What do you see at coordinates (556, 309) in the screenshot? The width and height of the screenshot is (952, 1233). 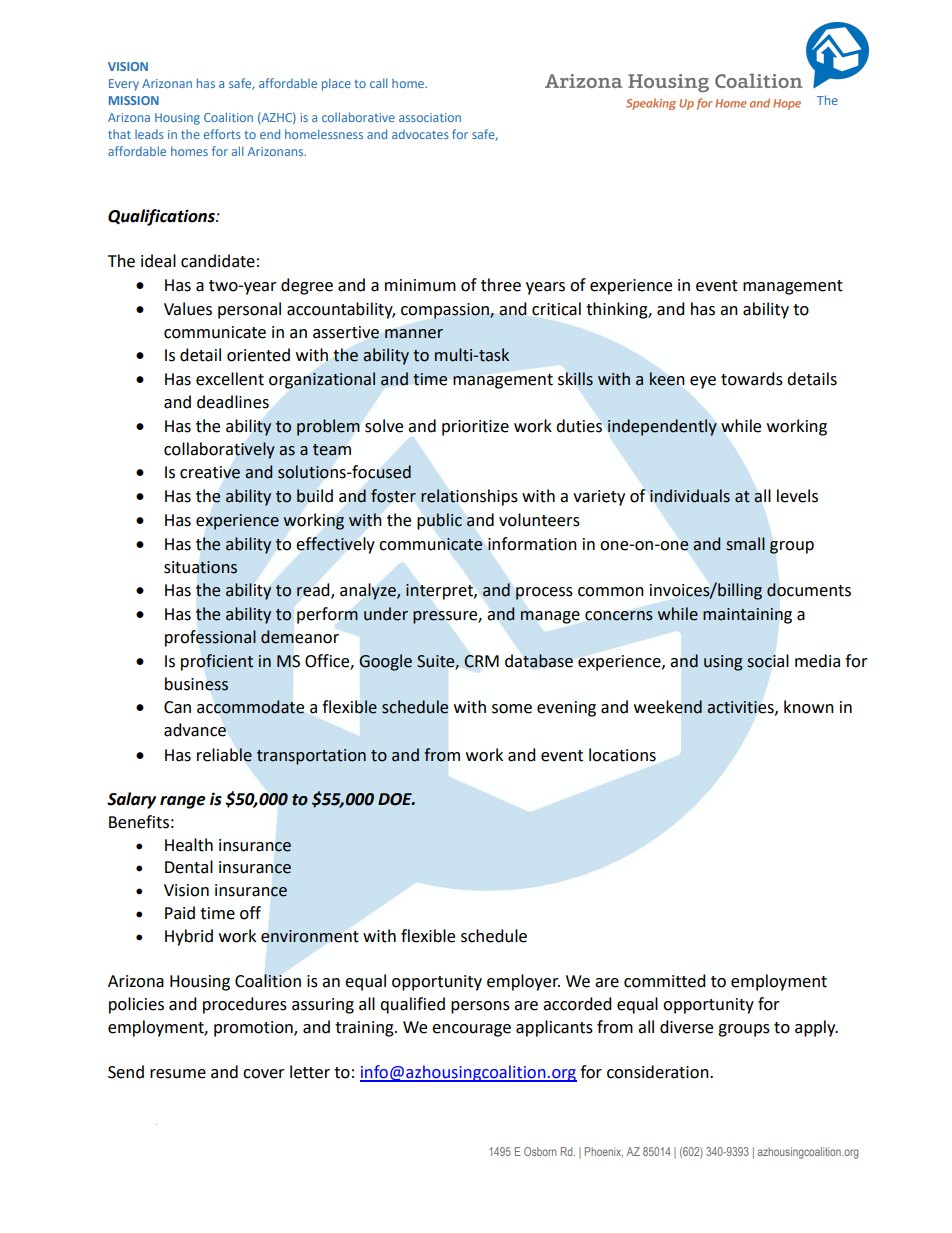 I see `critical` at bounding box center [556, 309].
